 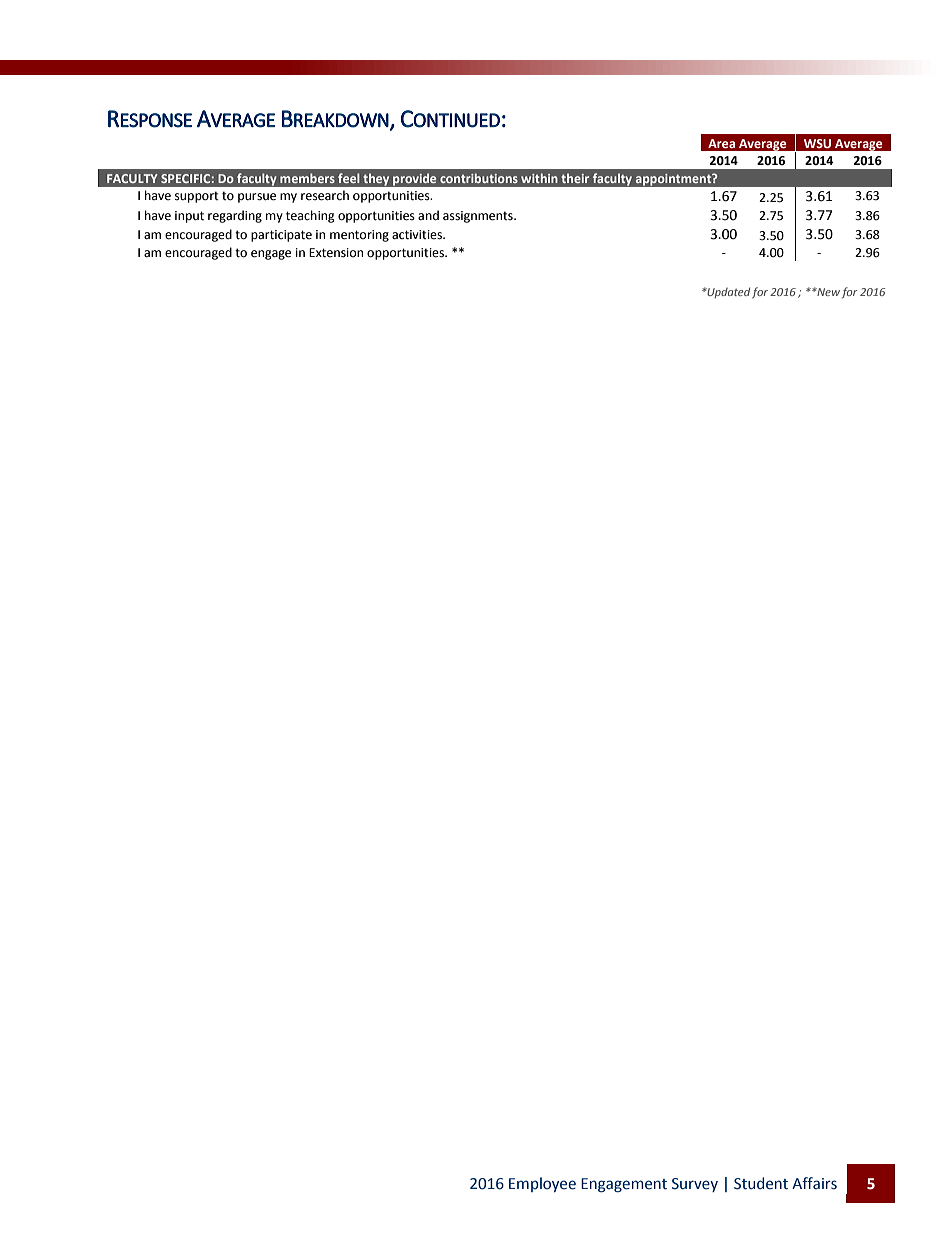 What do you see at coordinates (575, 178) in the screenshot?
I see `their` at bounding box center [575, 178].
